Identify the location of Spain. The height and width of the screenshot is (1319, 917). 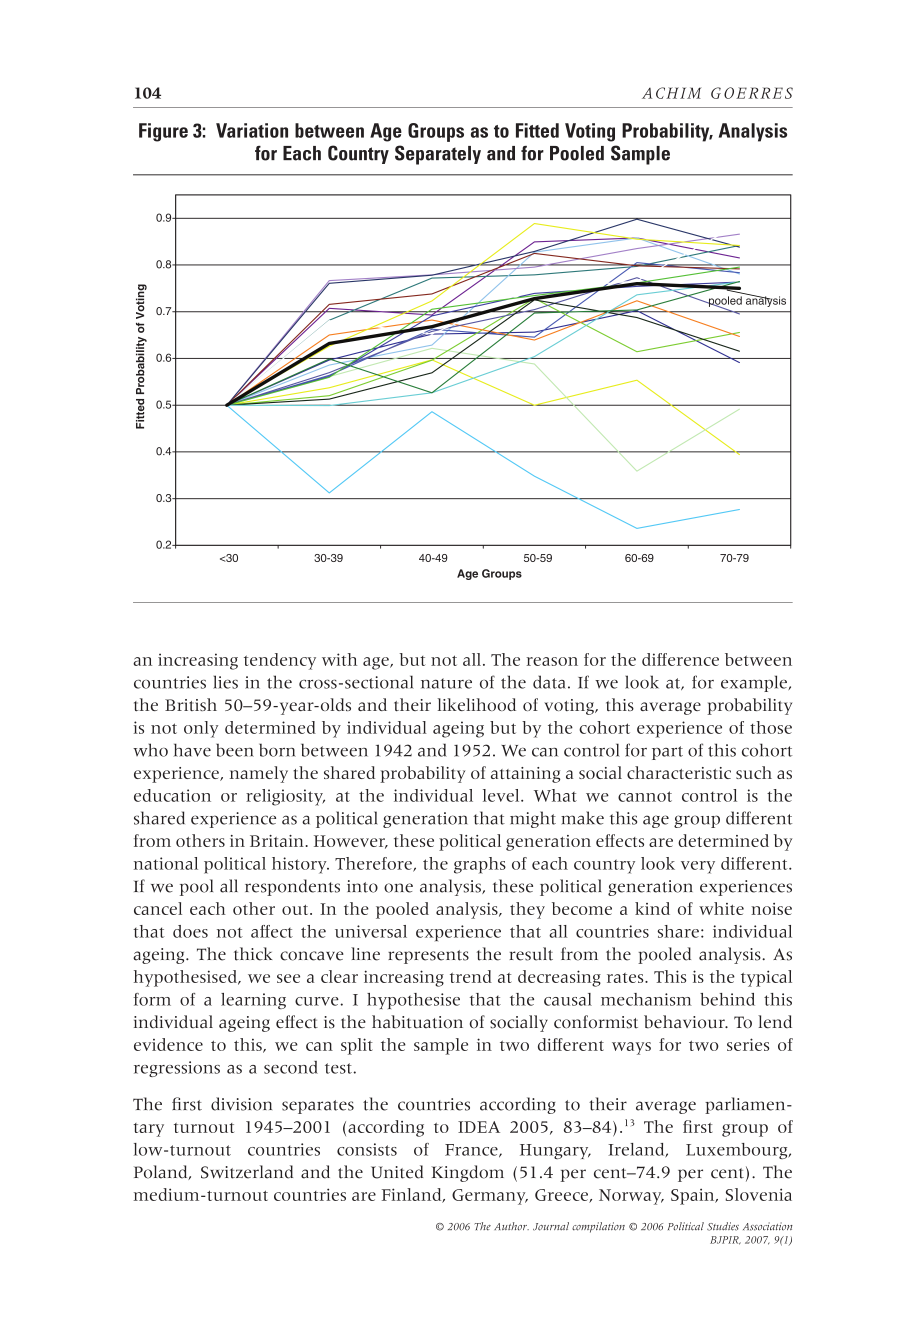
(694, 1196).
